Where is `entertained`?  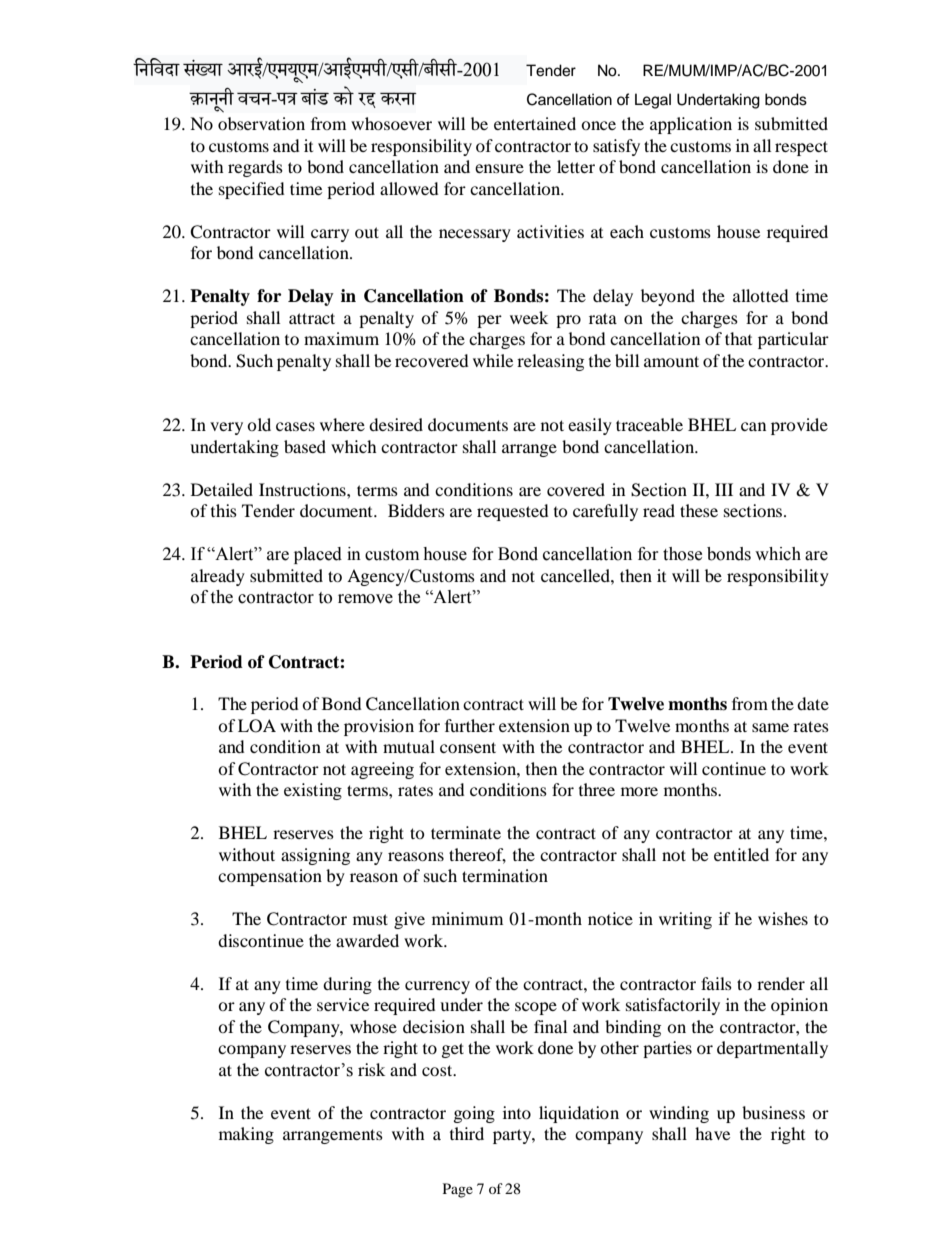
entertained is located at coordinates (535, 123).
